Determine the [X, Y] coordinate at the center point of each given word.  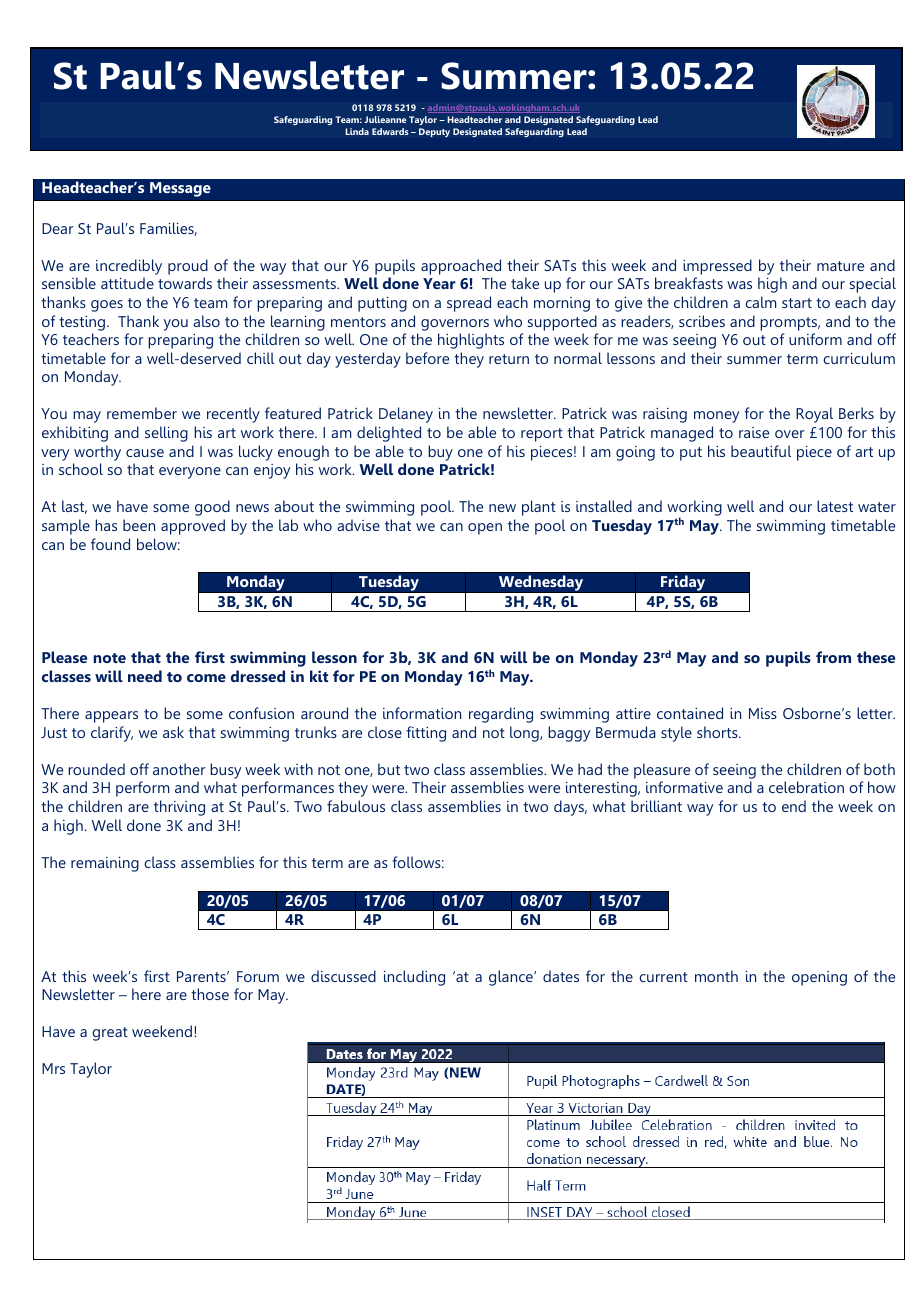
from [833, 657]
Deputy [434, 132]
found [110, 544]
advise [358, 525]
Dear [57, 228]
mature [840, 266]
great [110, 1034]
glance [512, 978]
